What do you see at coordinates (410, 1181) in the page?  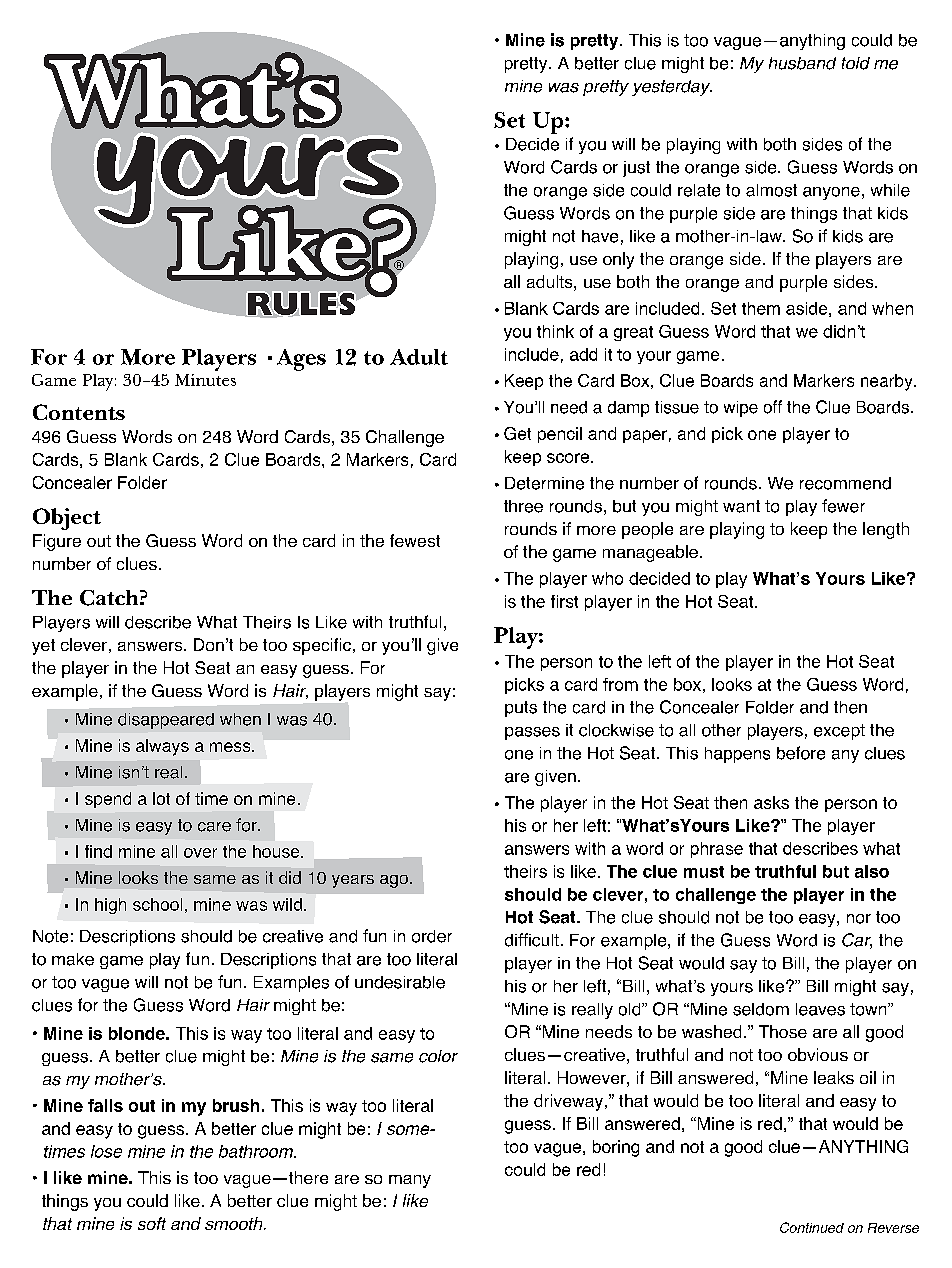 I see `many` at bounding box center [410, 1181].
